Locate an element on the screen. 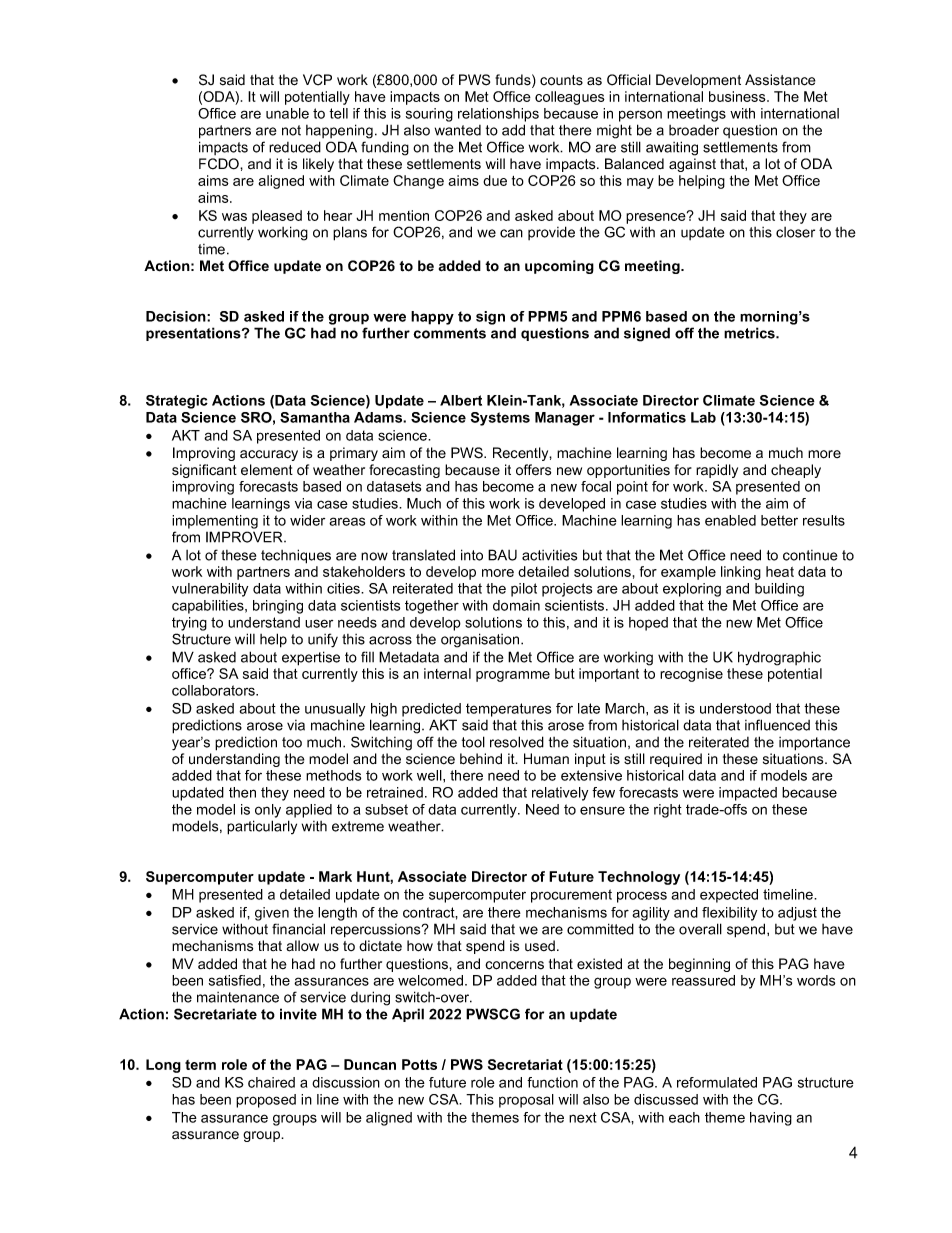  domain is located at coordinates (516, 605).
